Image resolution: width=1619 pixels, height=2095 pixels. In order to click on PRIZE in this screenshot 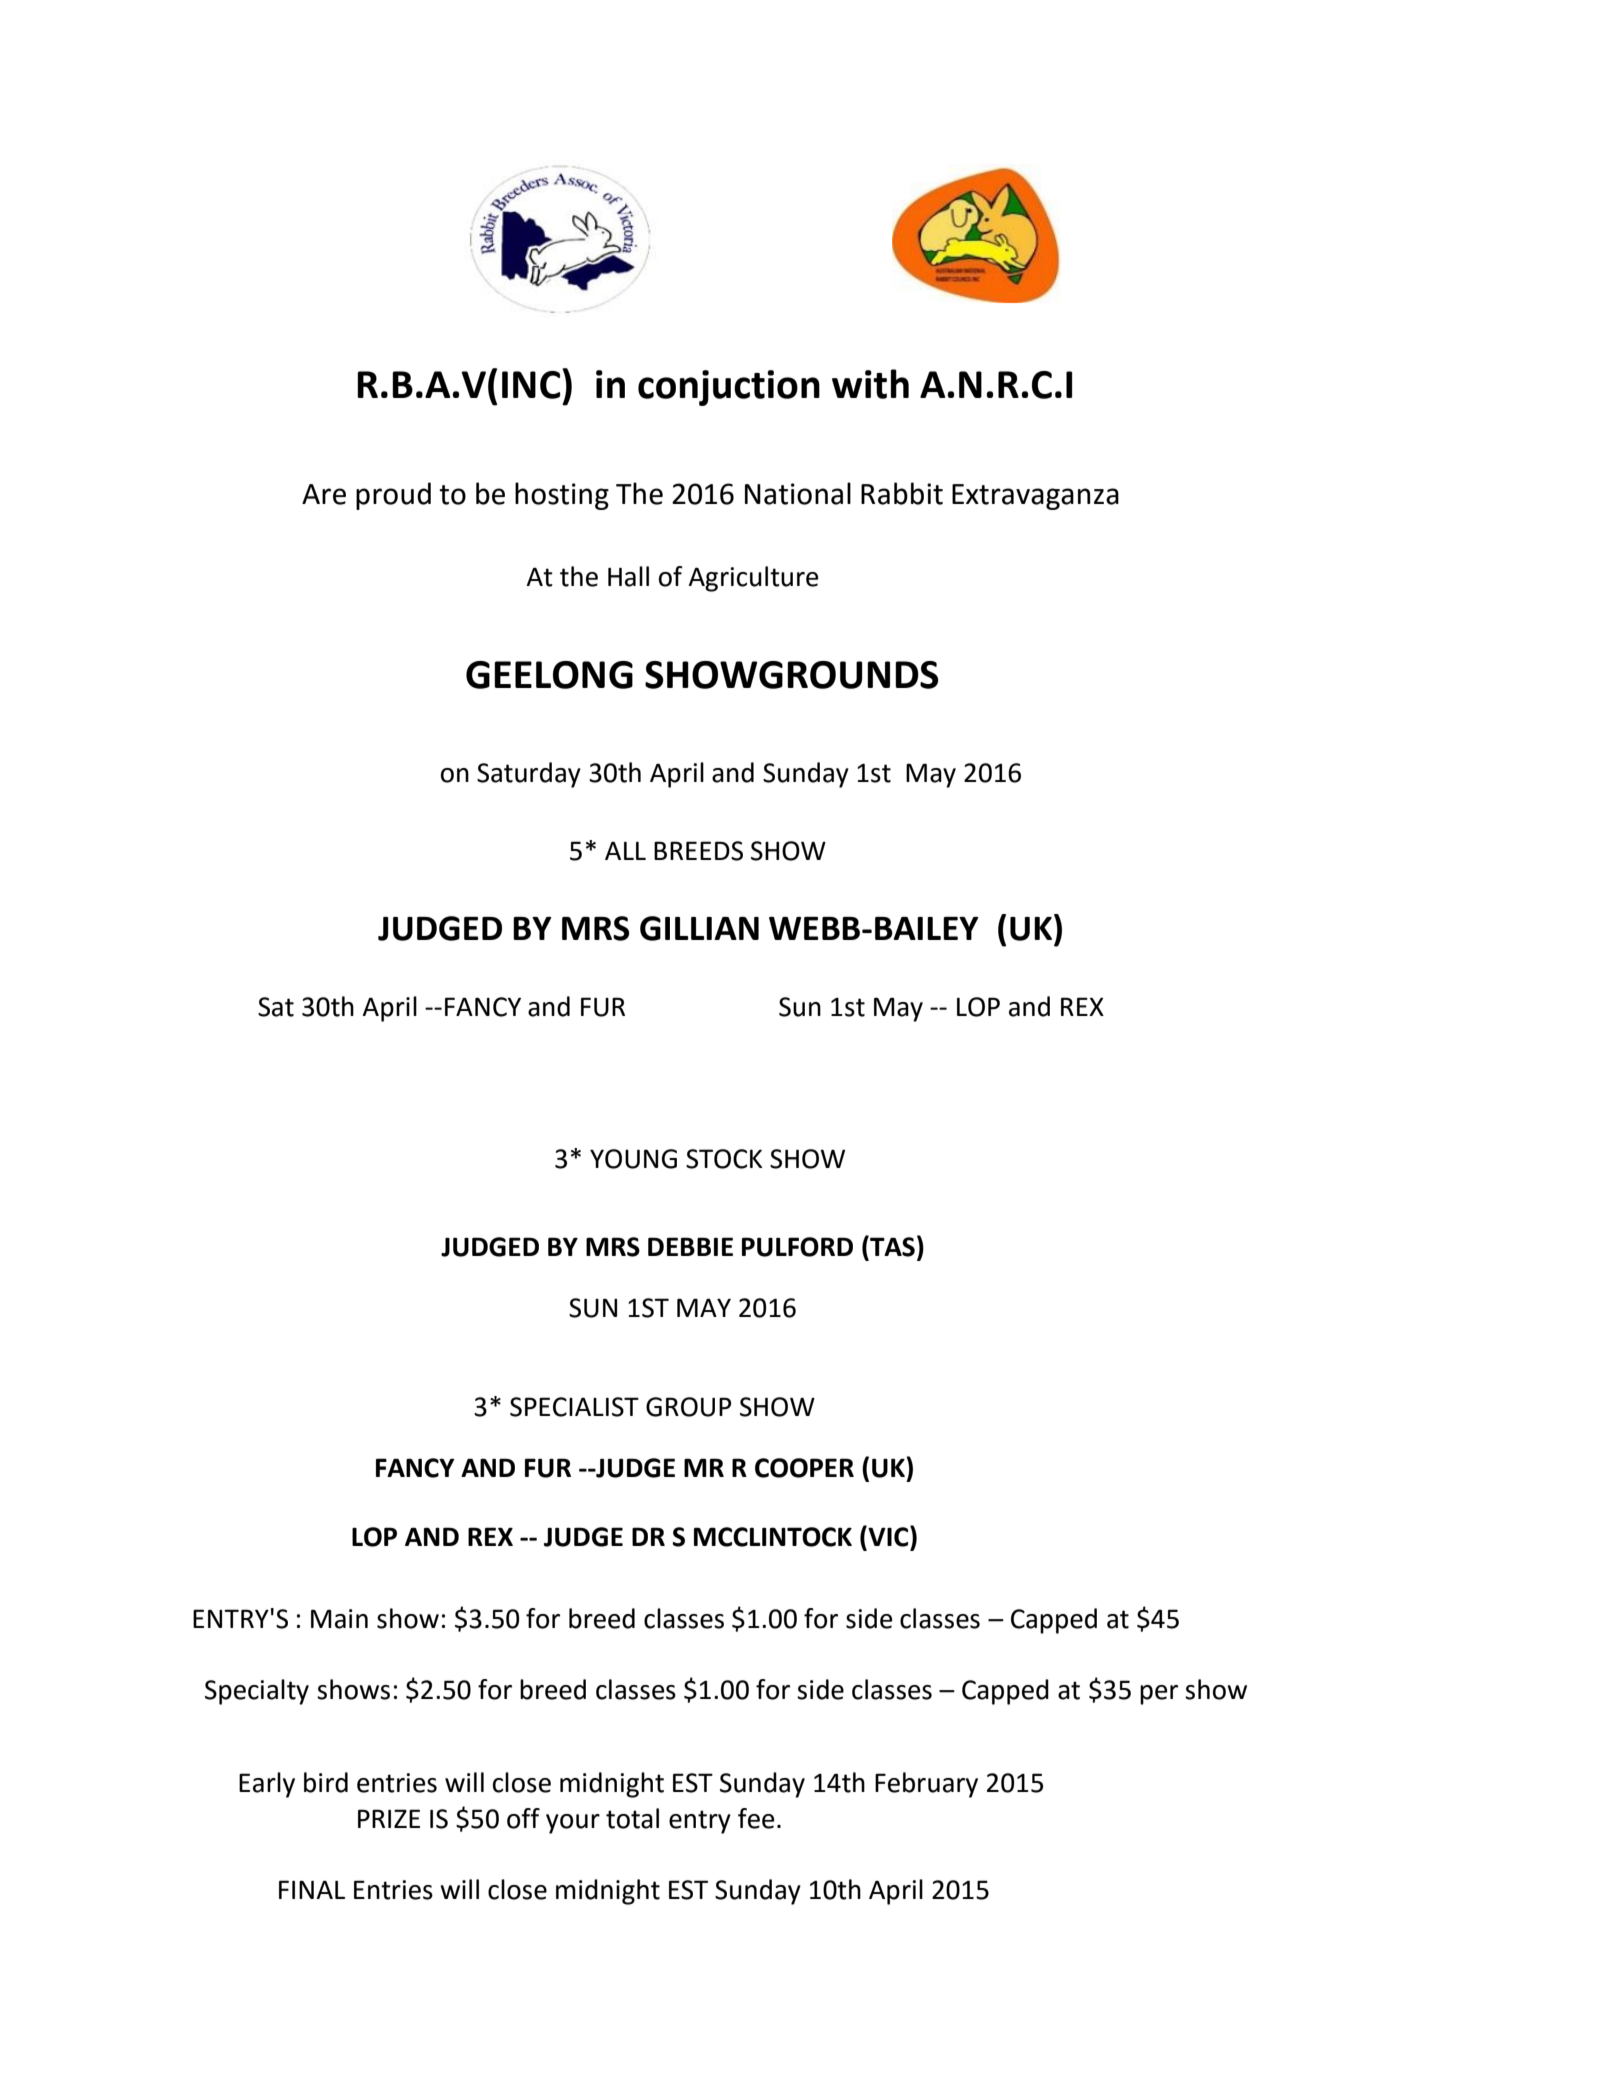, I will do `click(389, 1818)`.
